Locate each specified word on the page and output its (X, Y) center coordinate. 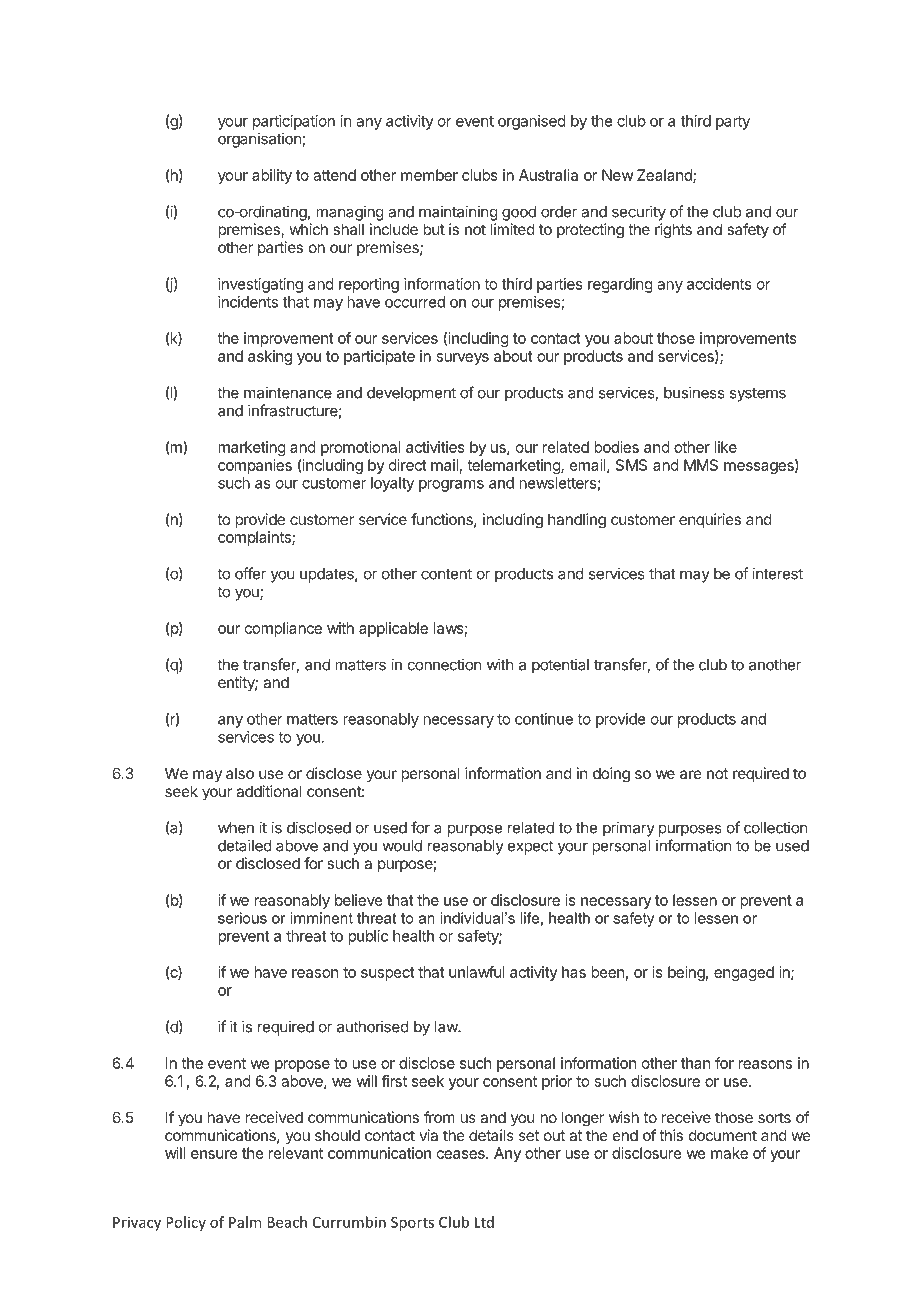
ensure (214, 1154)
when (236, 828)
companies (255, 466)
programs (451, 486)
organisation (260, 140)
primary (629, 829)
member (429, 175)
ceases (462, 1154)
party (733, 123)
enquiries (710, 520)
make (729, 1153)
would (402, 846)
